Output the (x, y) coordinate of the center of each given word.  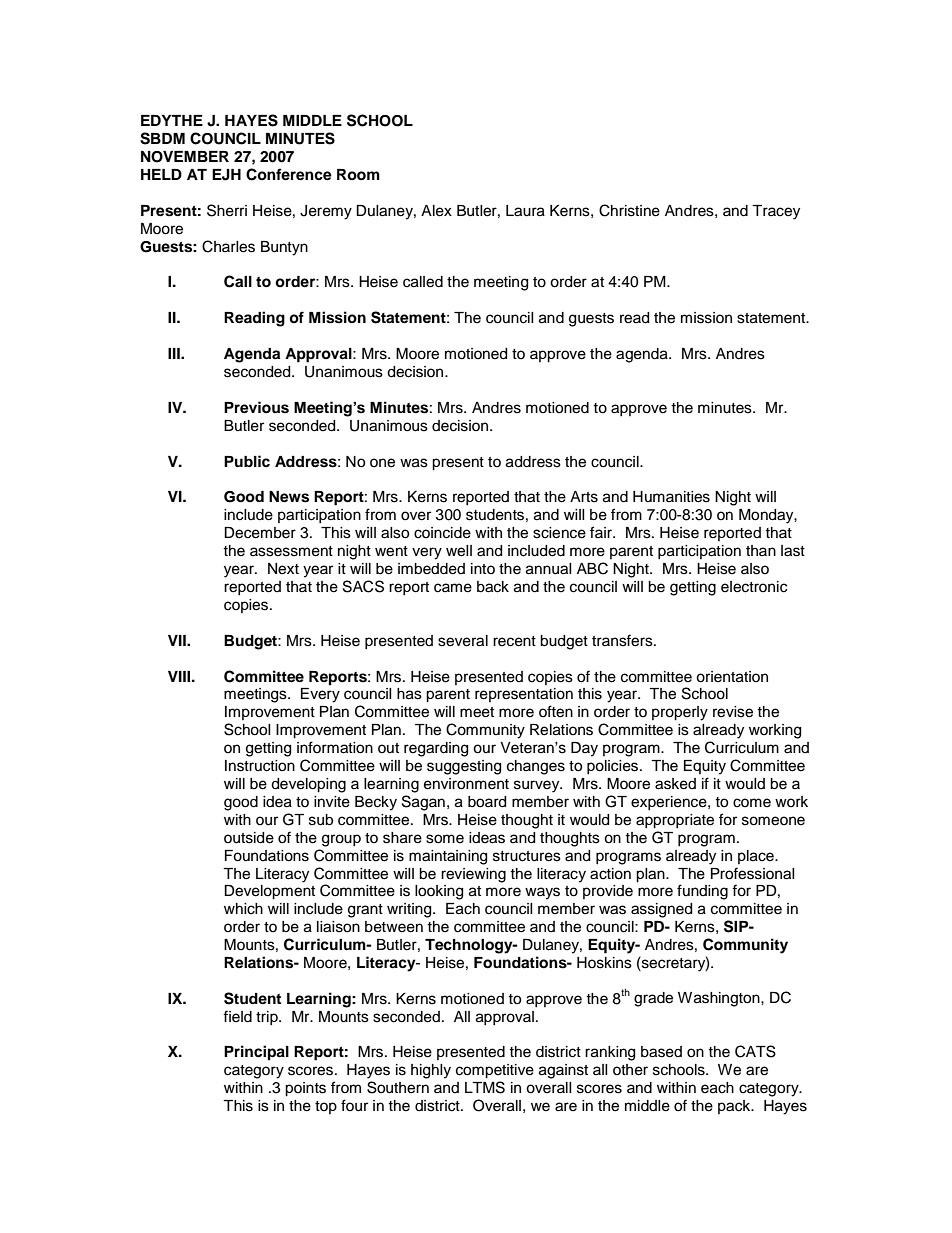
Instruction (260, 766)
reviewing (473, 875)
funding (702, 892)
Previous (256, 407)
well (459, 551)
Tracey (776, 212)
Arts (584, 497)
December (260, 533)
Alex (436, 211)
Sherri (227, 210)
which (243, 909)
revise (733, 712)
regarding (436, 749)
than (761, 550)
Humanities (671, 497)
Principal (256, 1053)
